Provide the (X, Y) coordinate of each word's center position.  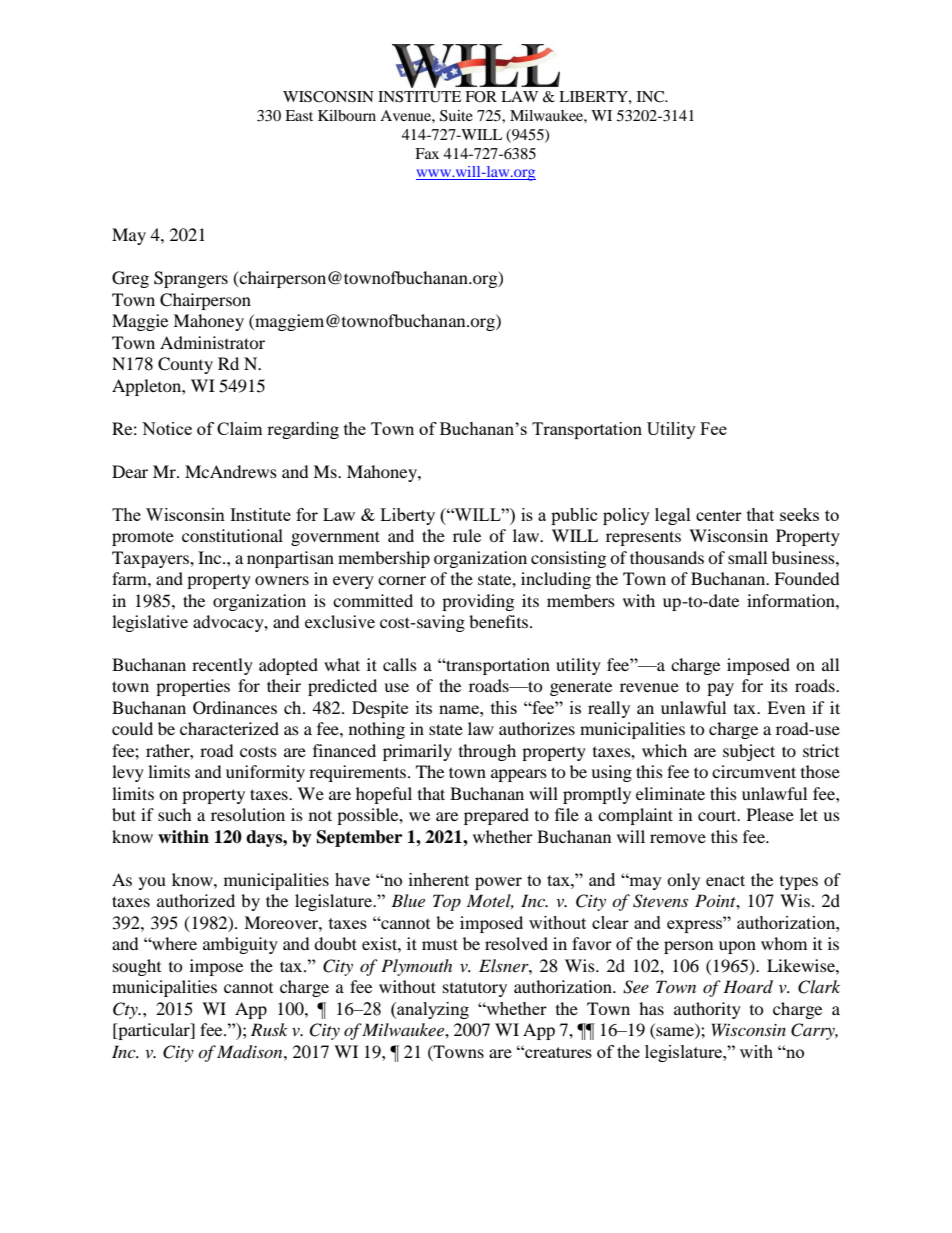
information (792, 600)
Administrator (212, 342)
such (175, 814)
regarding (303, 430)
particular (154, 1031)
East (299, 115)
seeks (799, 514)
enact (725, 880)
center (719, 515)
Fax (427, 153)
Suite (456, 116)
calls (400, 664)
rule (467, 535)
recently (222, 666)
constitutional (232, 535)
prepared (496, 816)
